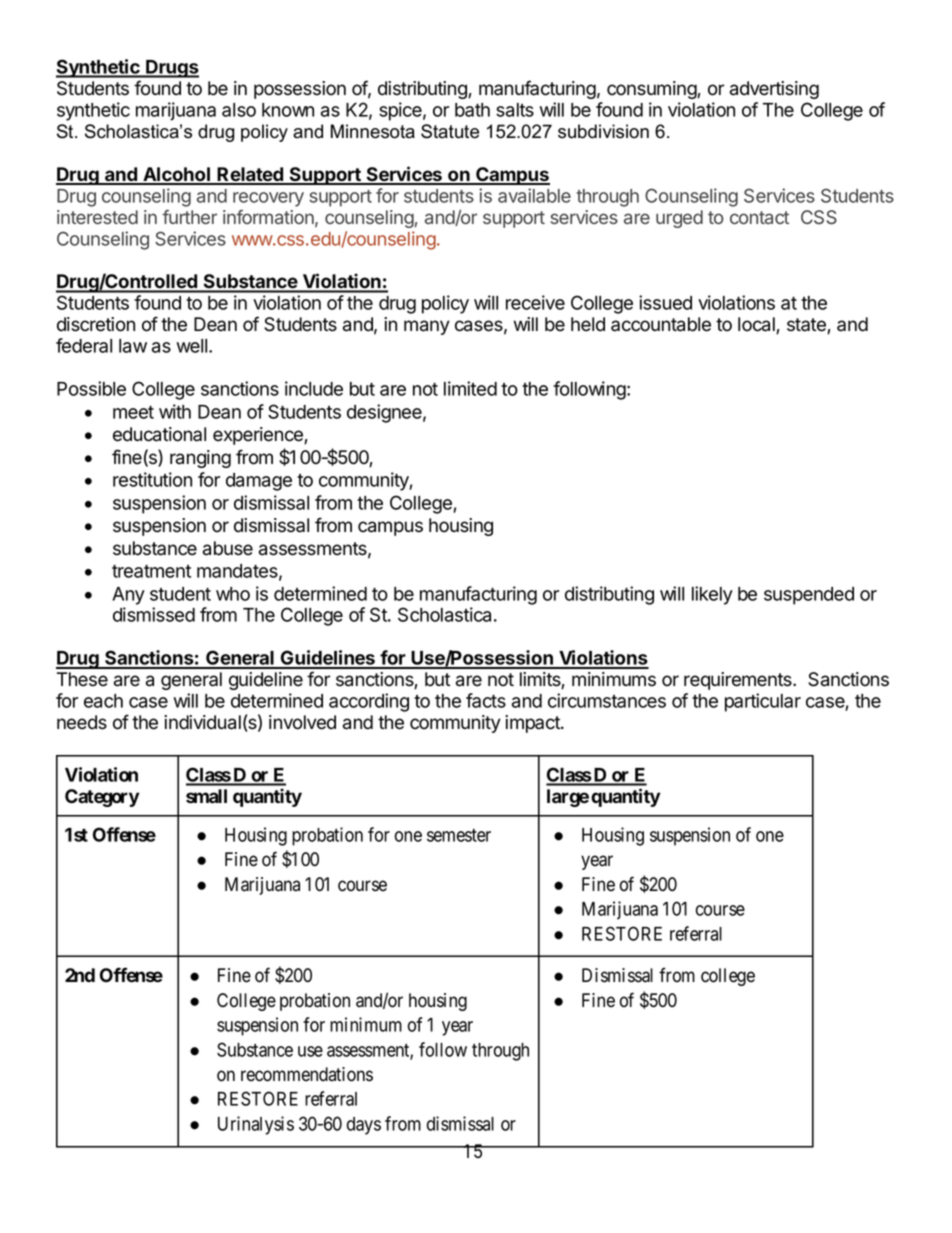  I want to click on limited, so click(470, 388).
